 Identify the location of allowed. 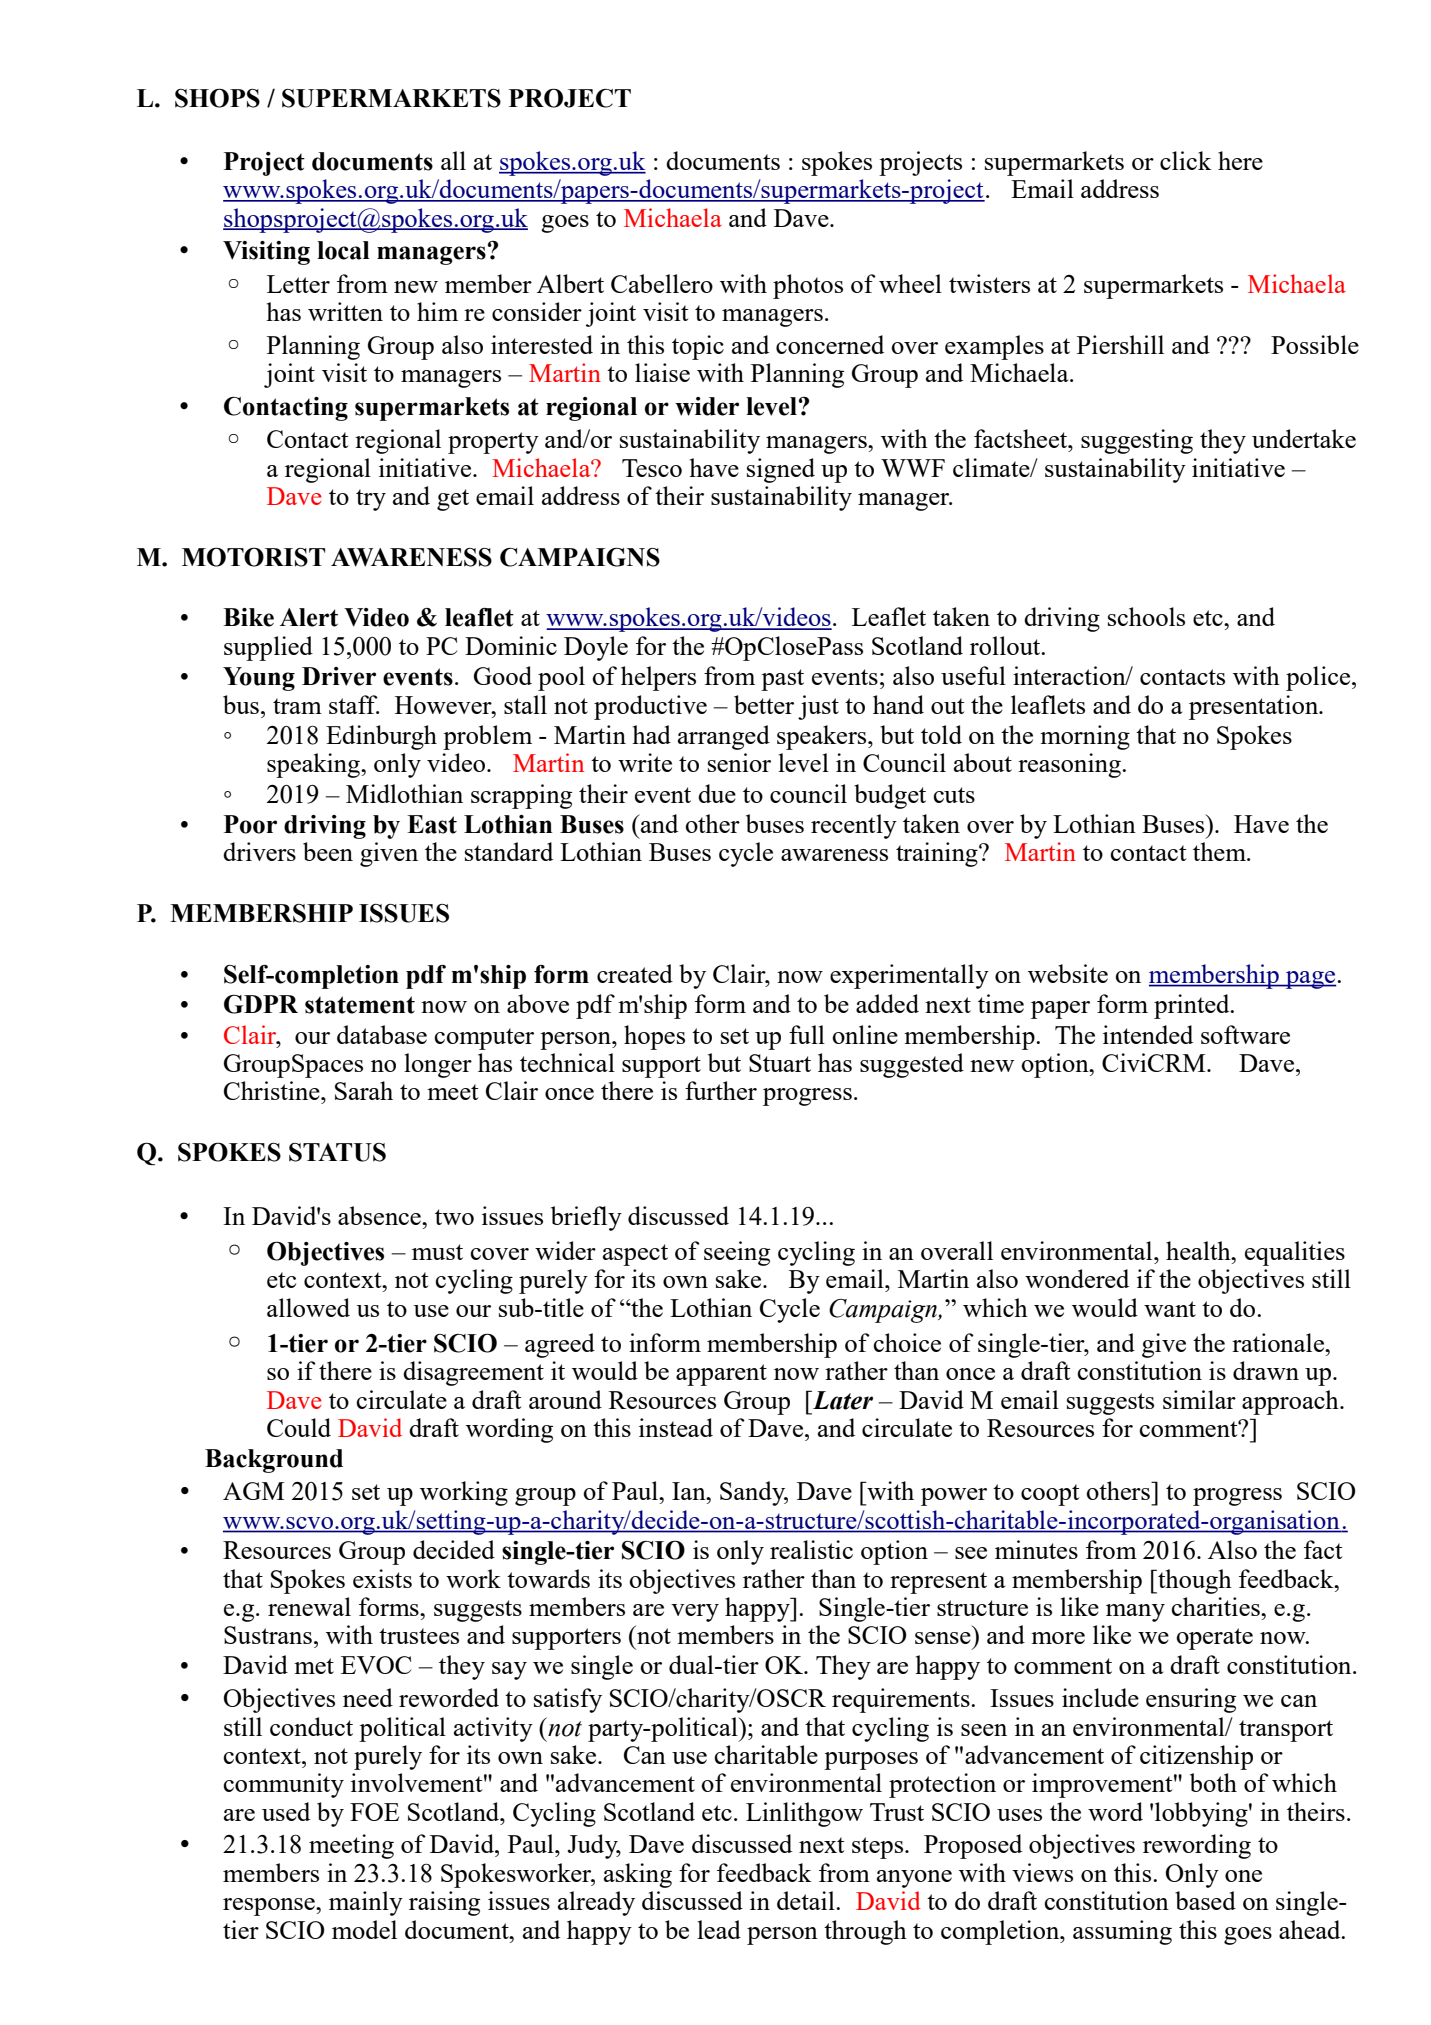
(308, 1307).
